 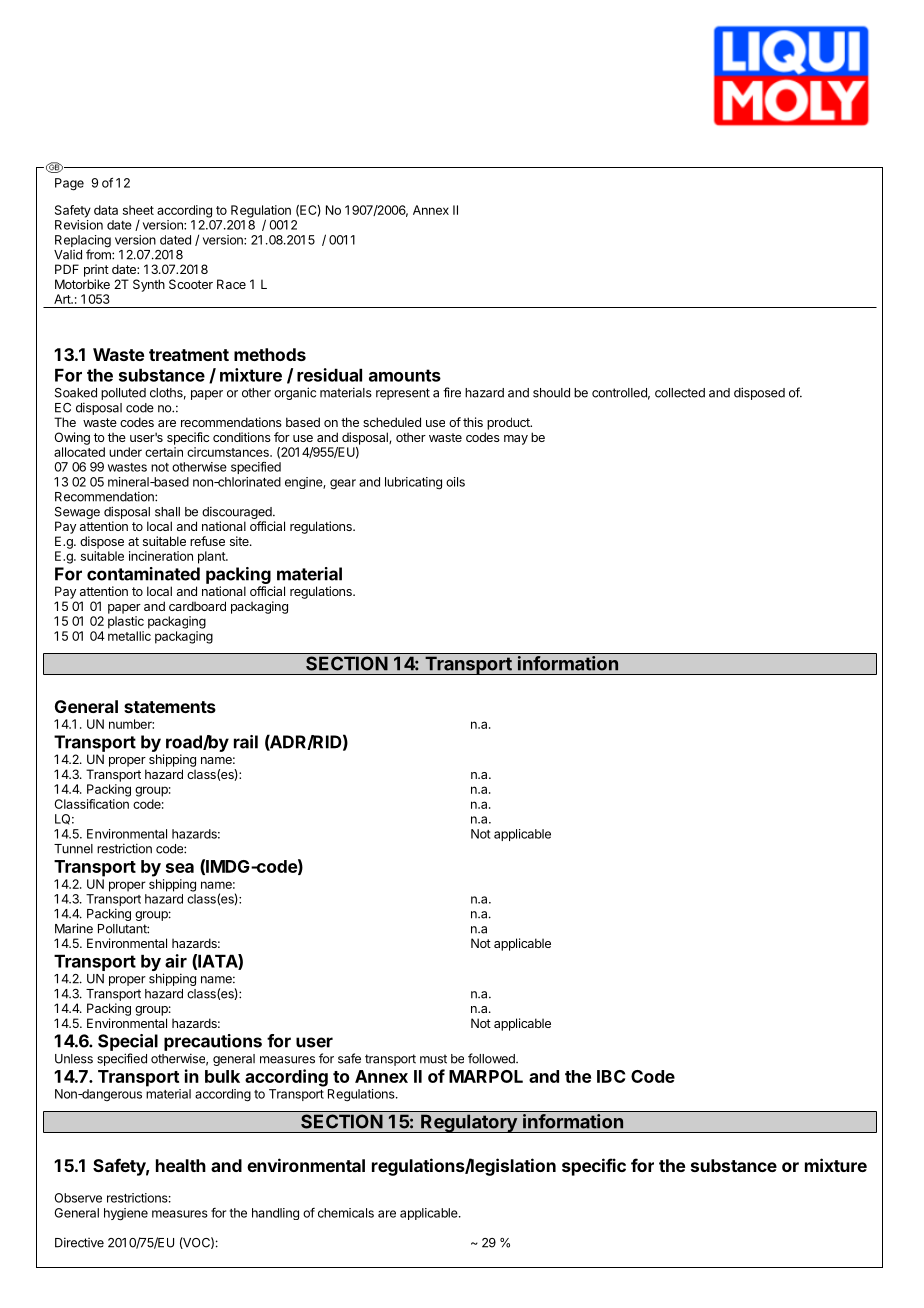 I want to click on rail, so click(x=246, y=742).
